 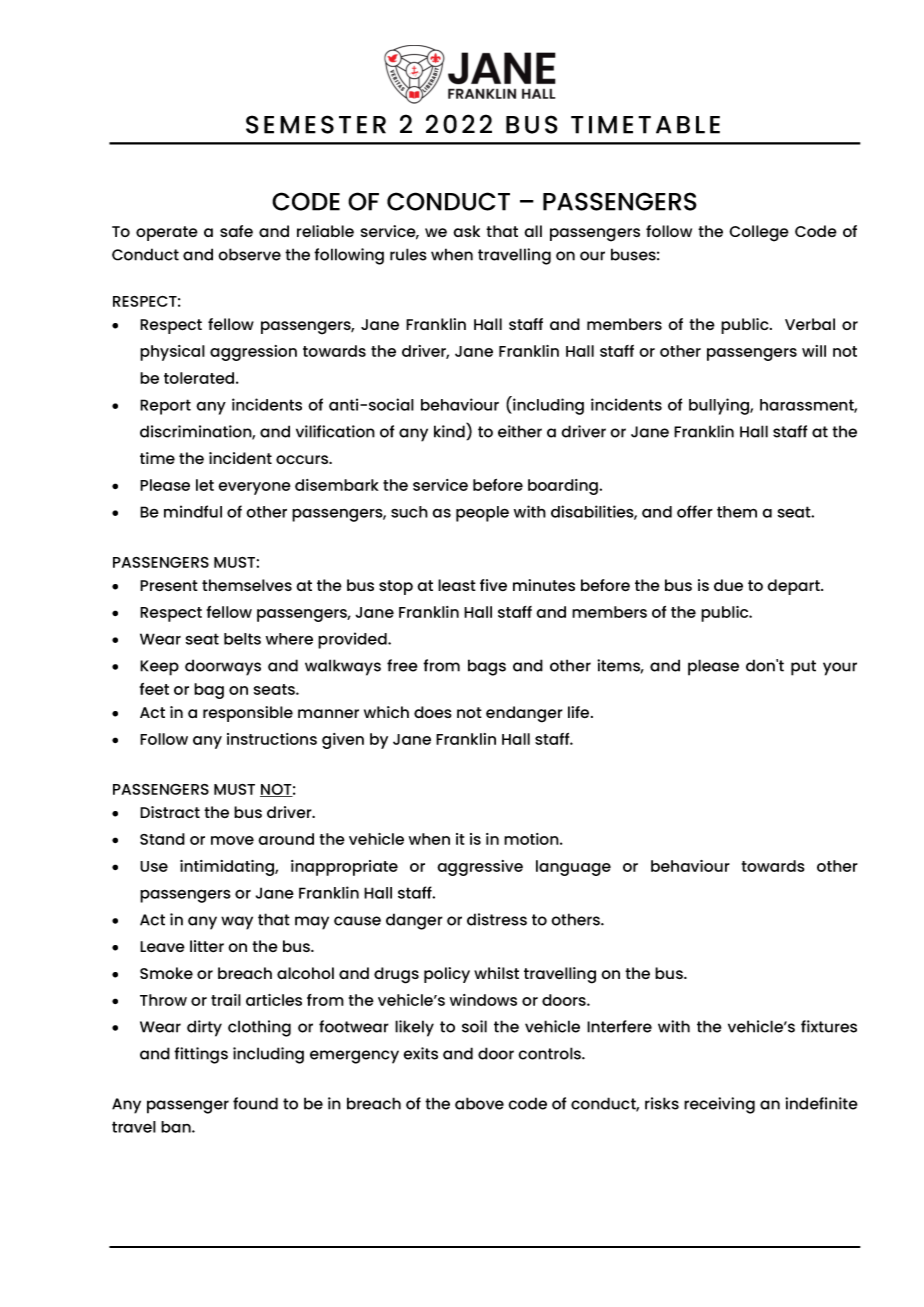 I want to click on above, so click(x=479, y=1103).
